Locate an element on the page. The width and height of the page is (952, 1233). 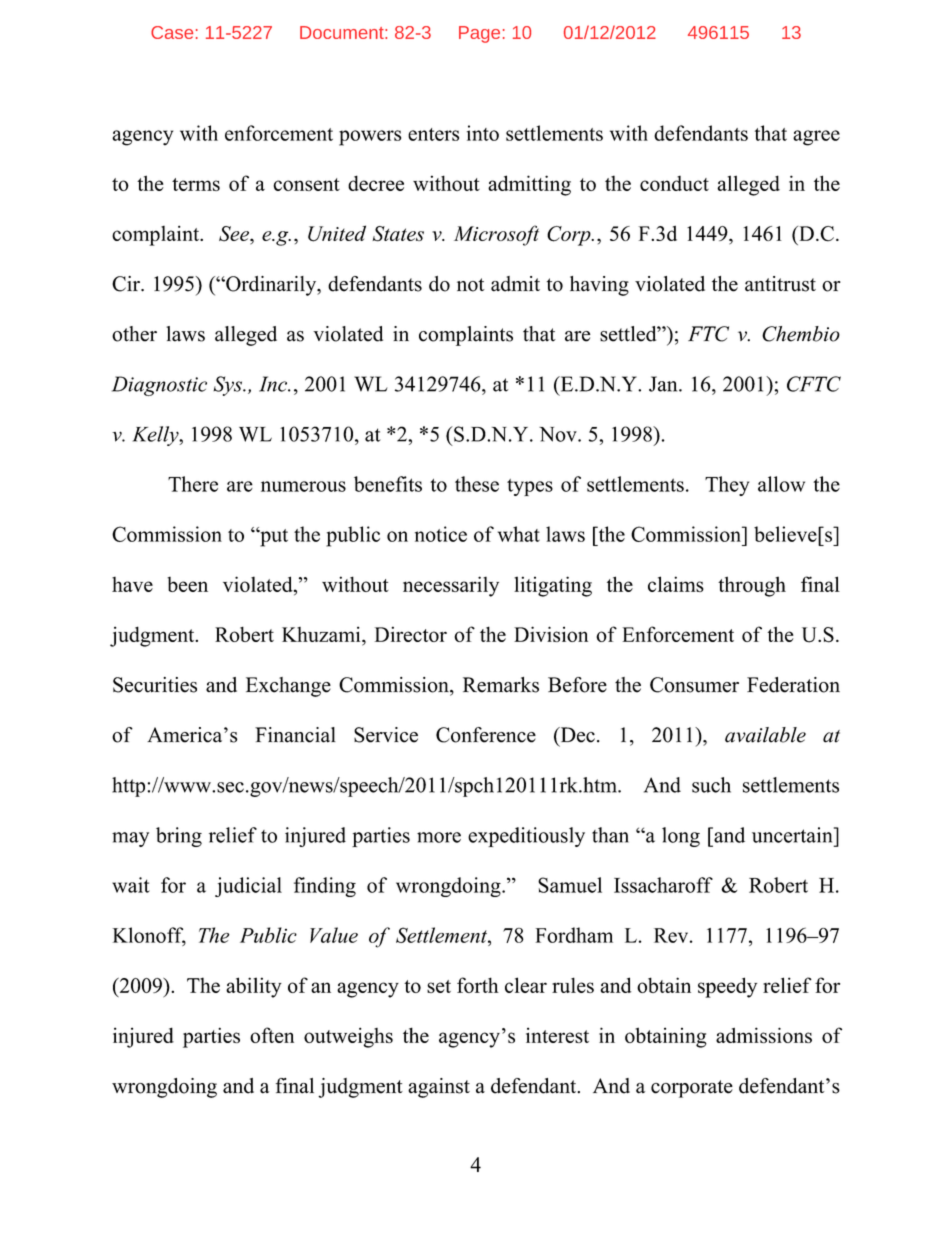
Case is located at coordinates (172, 32).
